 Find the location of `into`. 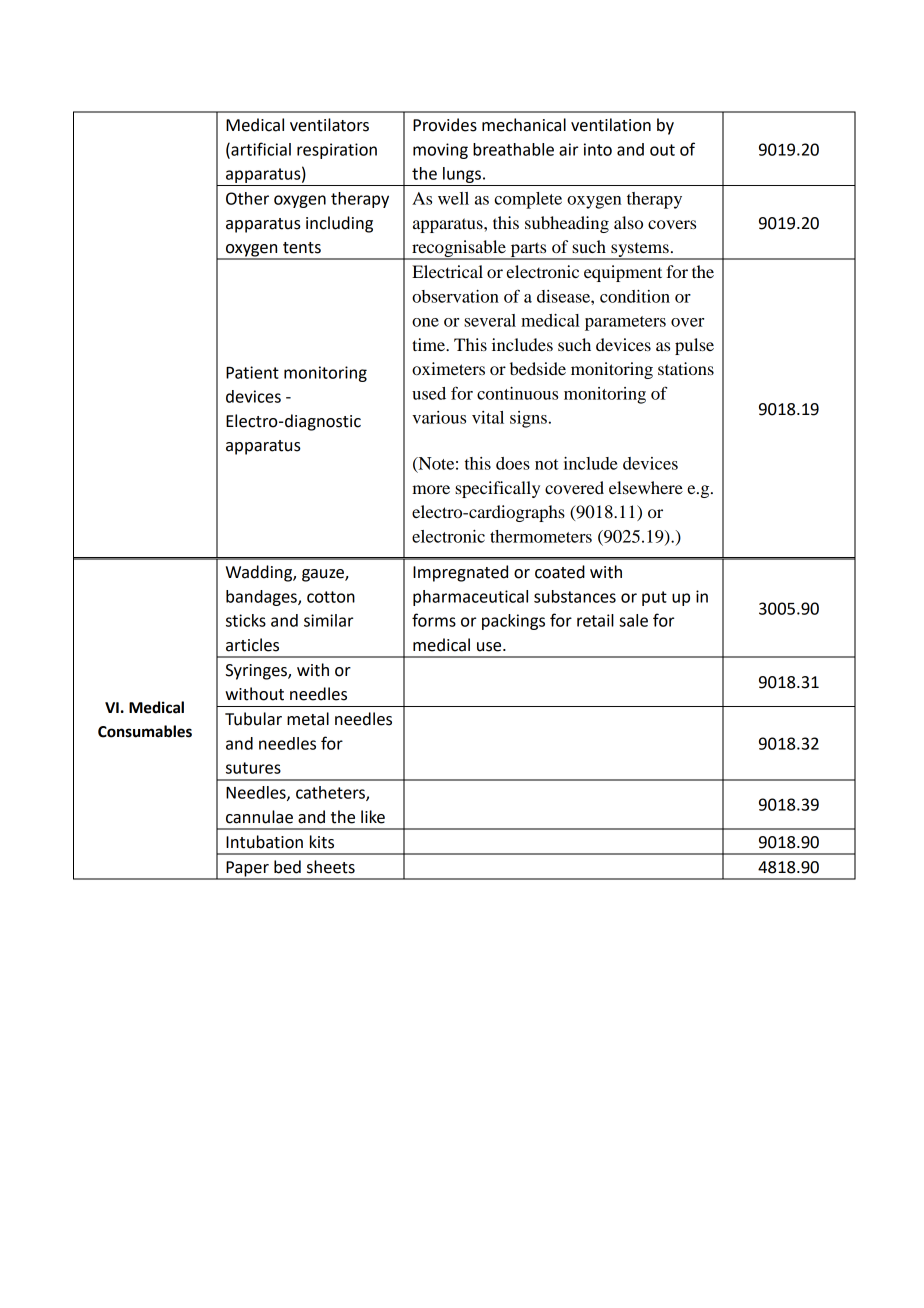

into is located at coordinates (598, 149).
